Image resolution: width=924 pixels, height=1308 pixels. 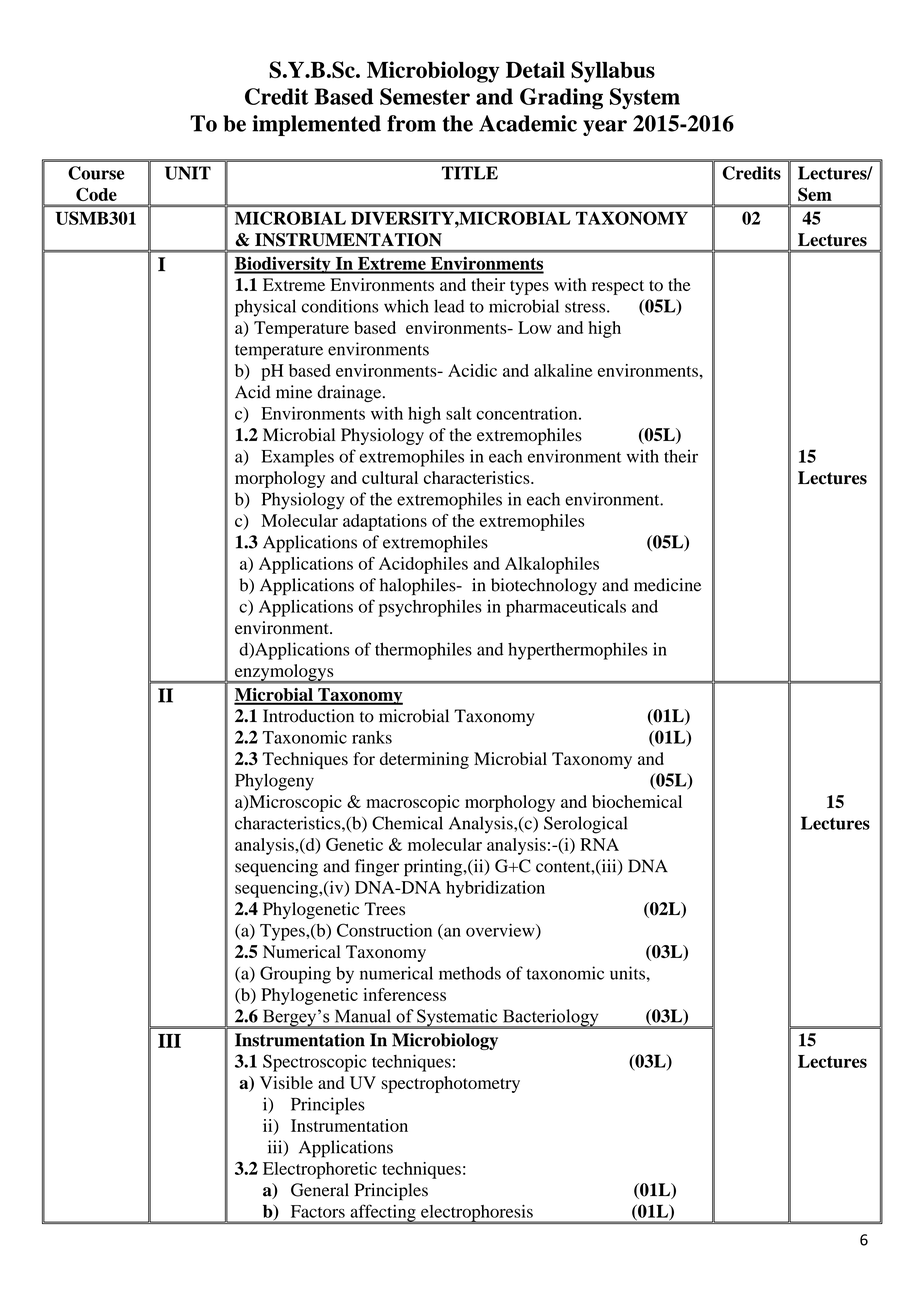 What do you see at coordinates (411, 123) in the screenshot?
I see `from` at bounding box center [411, 123].
